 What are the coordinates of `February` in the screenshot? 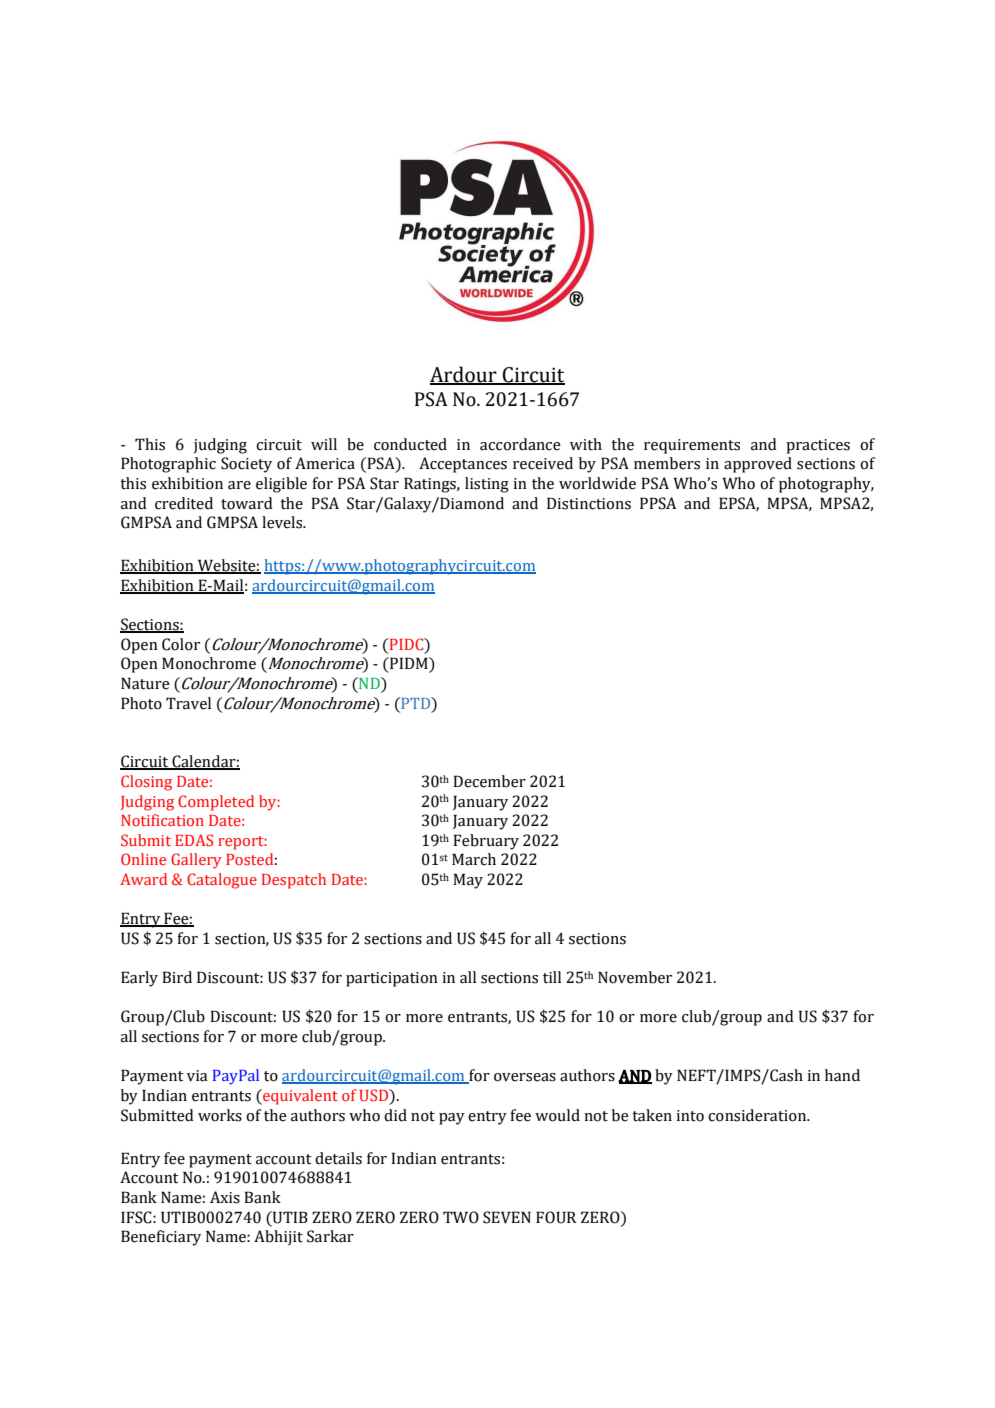 It's located at (486, 842).
